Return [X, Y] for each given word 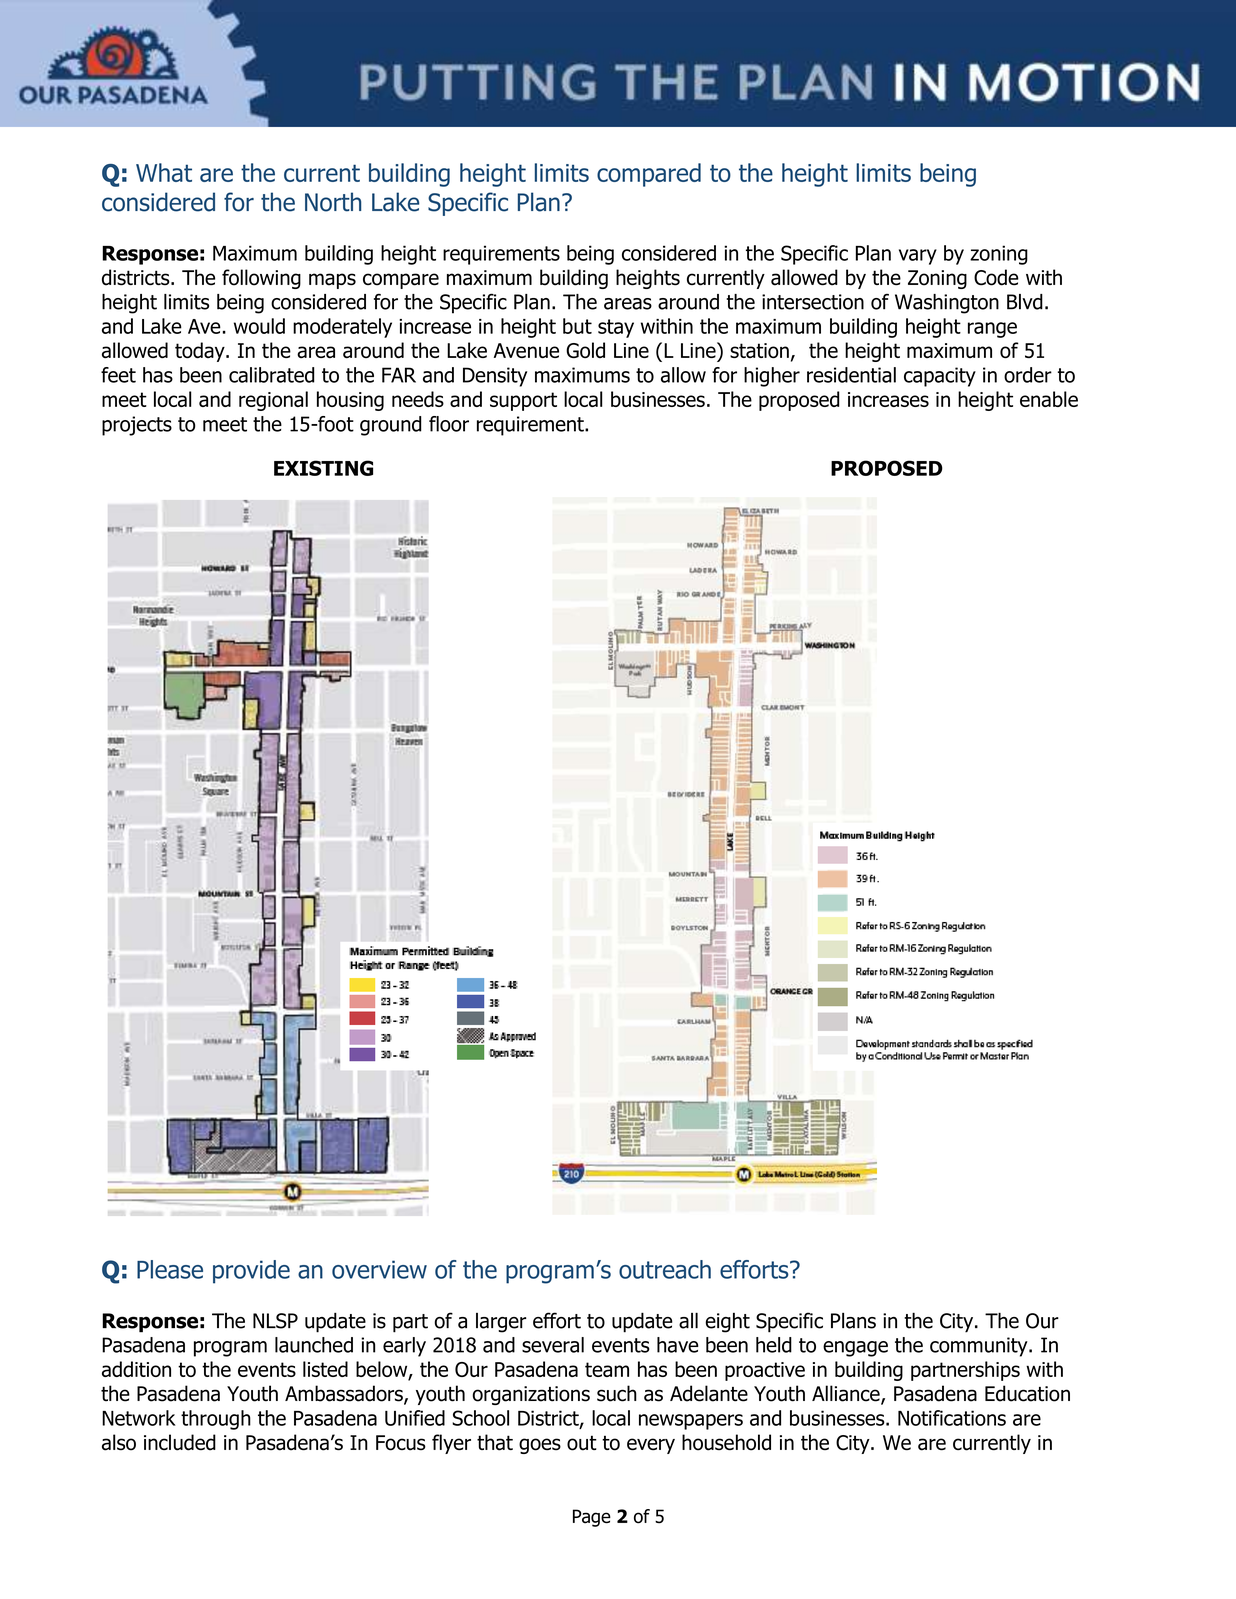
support [523, 401]
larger [501, 1323]
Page [592, 1518]
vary [918, 257]
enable [1049, 399]
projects [137, 426]
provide [251, 1272]
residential [851, 375]
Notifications [952, 1418]
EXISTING [323, 468]
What [164, 172]
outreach [665, 1269]
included [180, 1442]
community [980, 1347]
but [577, 326]
